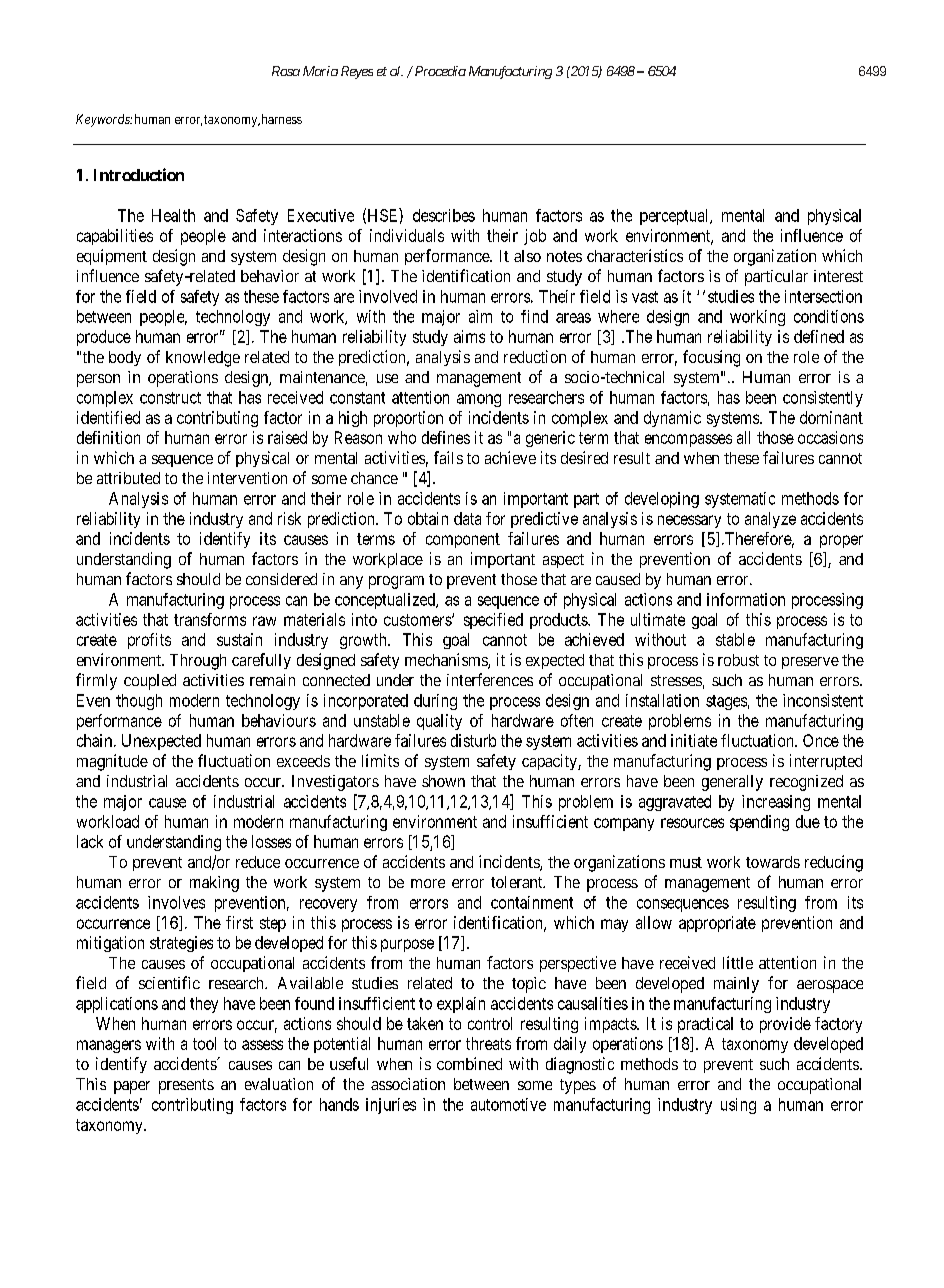 This image has height=1288, width=944. Describe the element at coordinates (439, 71) in the image. I see `Procedia` at that location.
